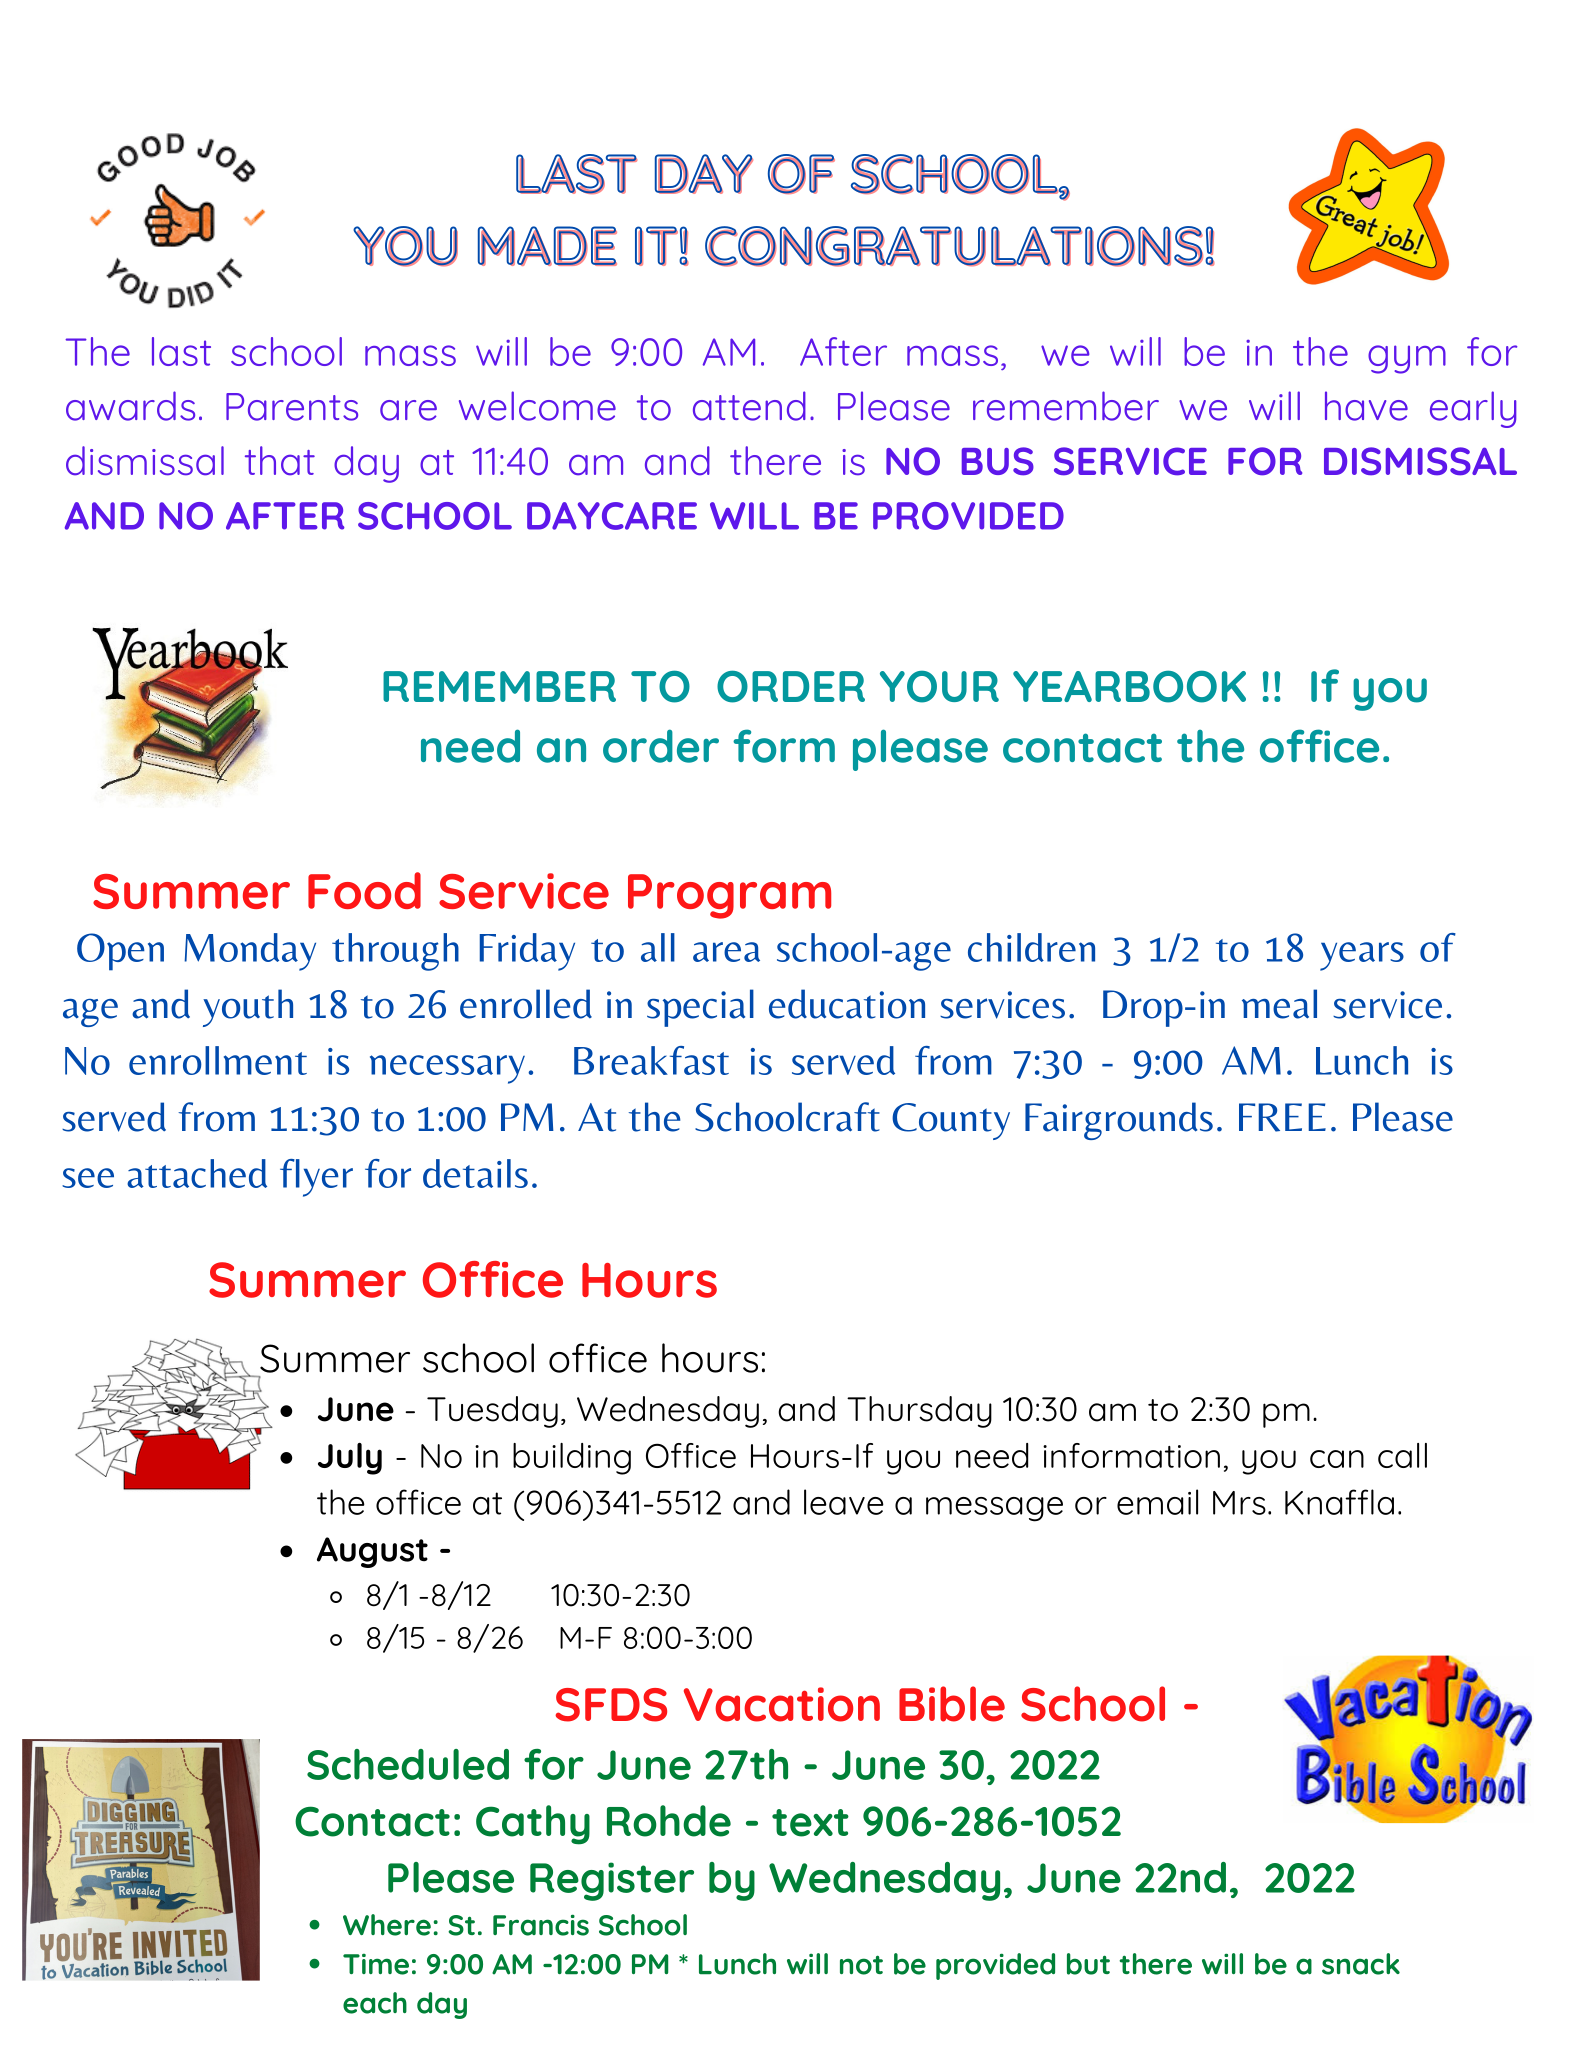  What do you see at coordinates (861, 1965) in the image?
I see `not` at bounding box center [861, 1965].
